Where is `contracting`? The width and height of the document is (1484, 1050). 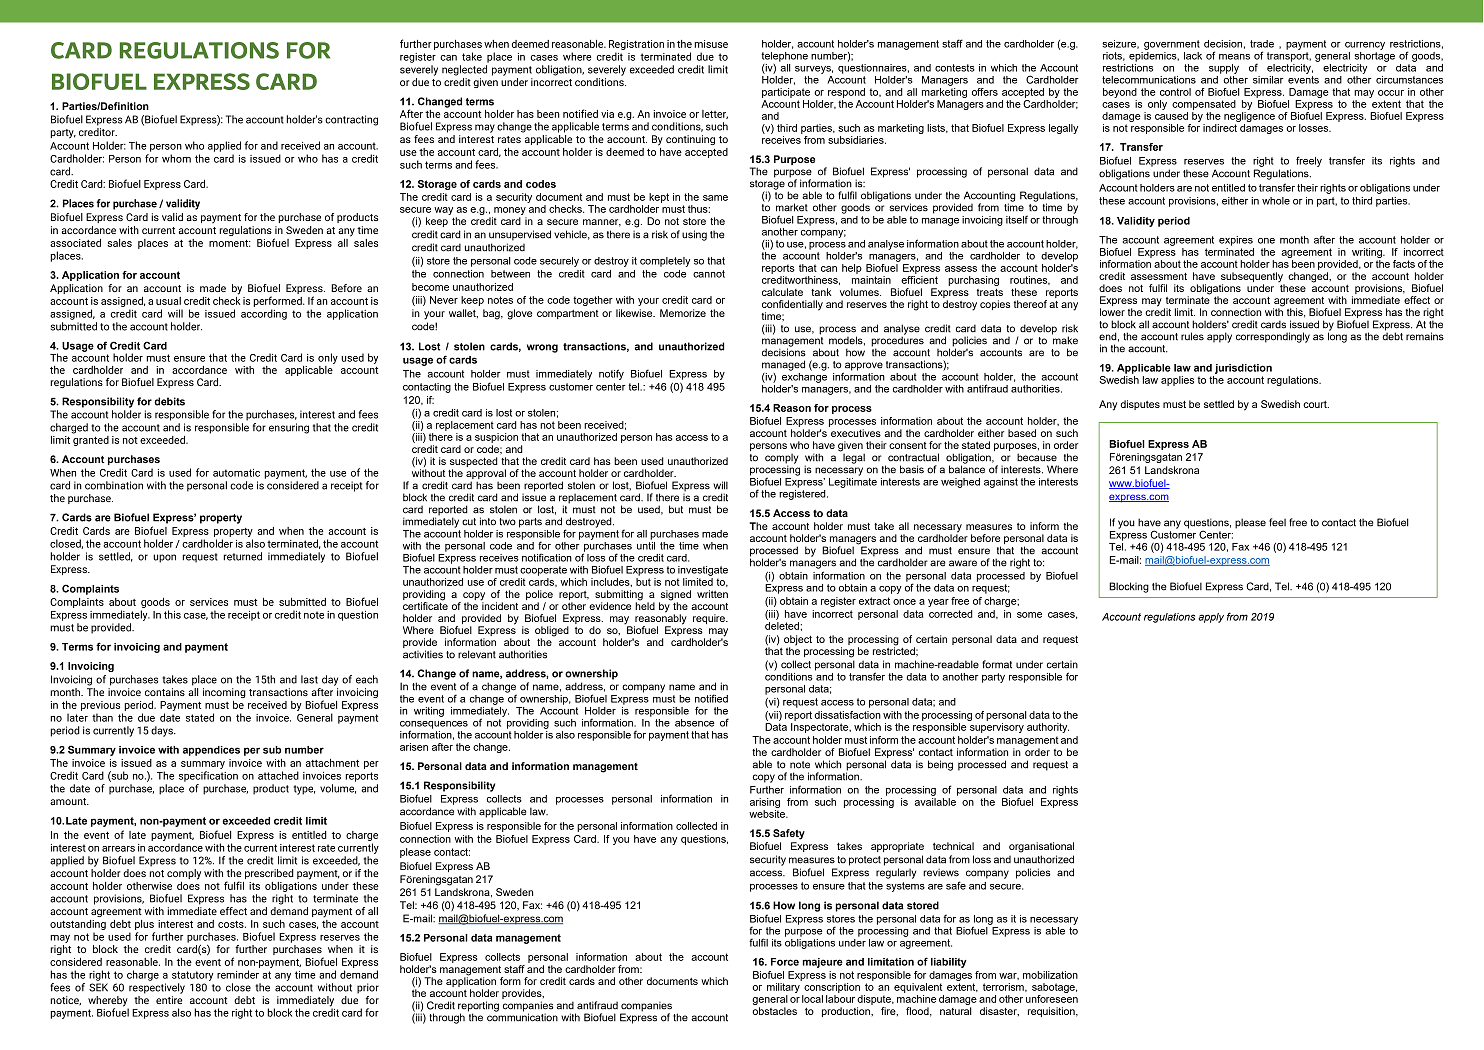 contracting is located at coordinates (351, 120).
